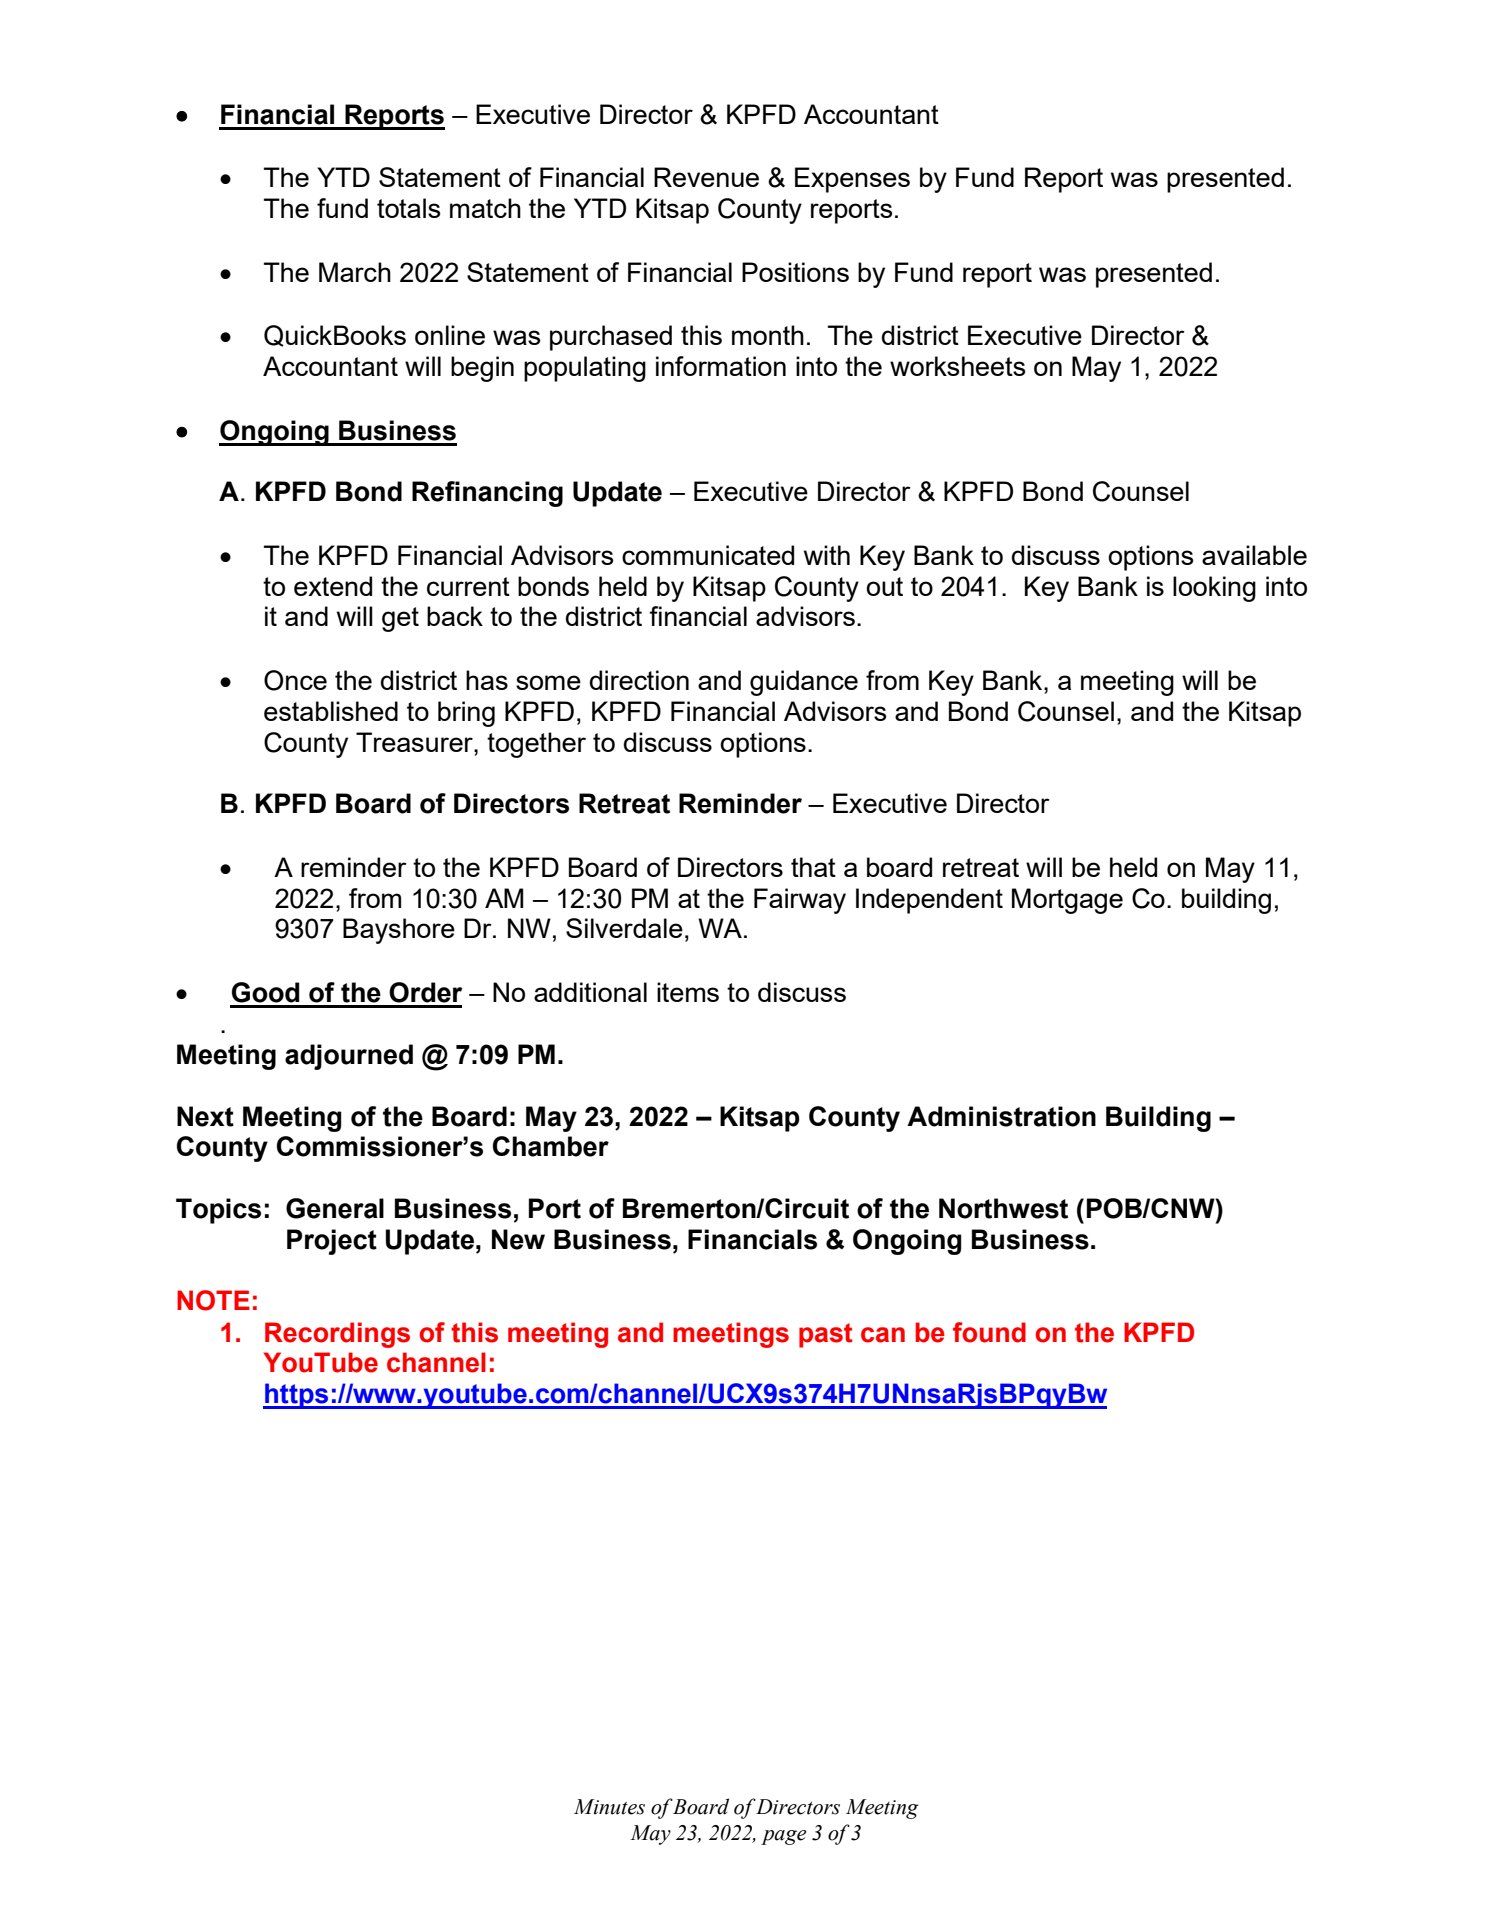  I want to click on past, so click(826, 1335).
